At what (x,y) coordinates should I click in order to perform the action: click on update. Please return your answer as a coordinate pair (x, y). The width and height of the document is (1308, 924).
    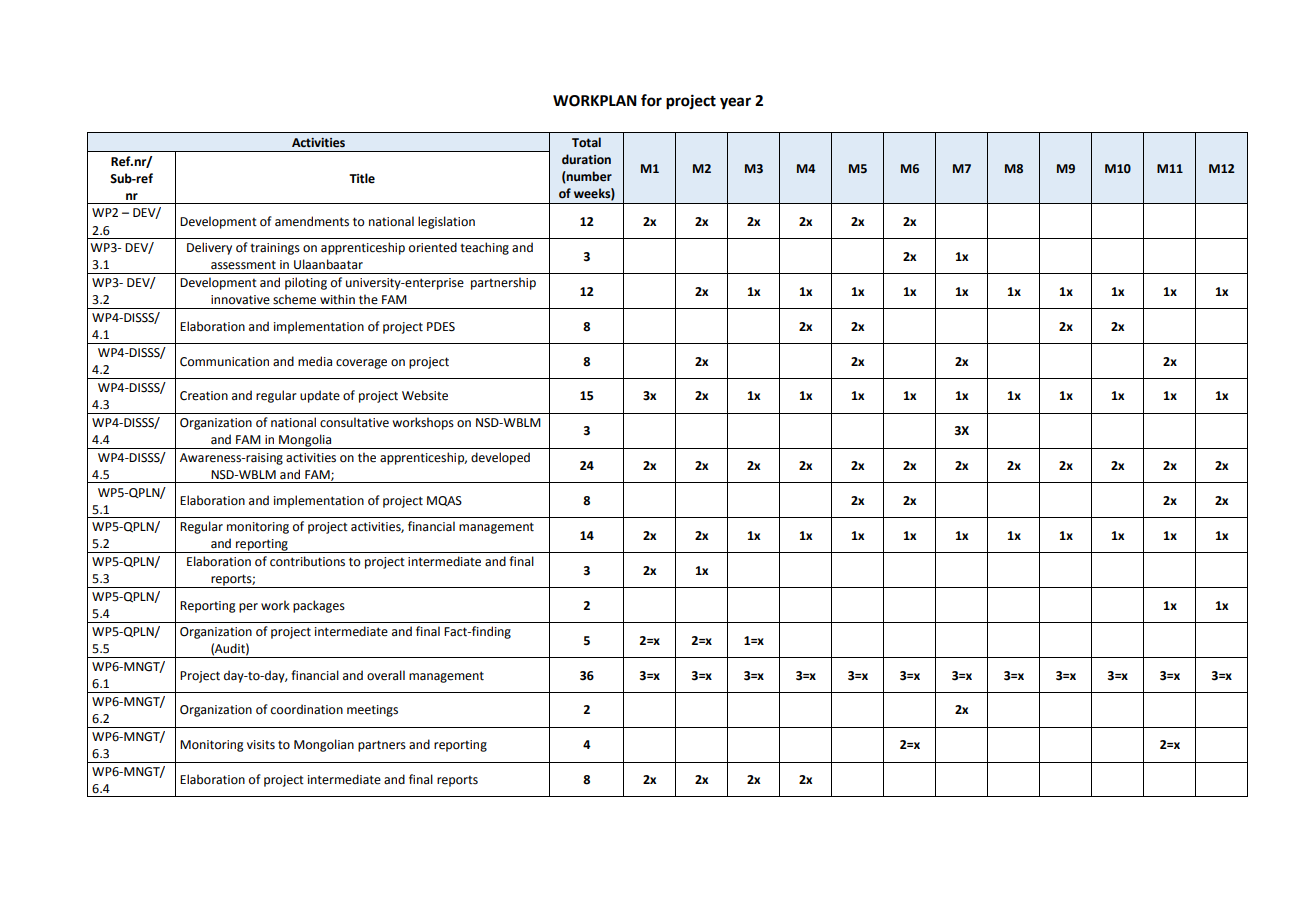
    Looking at the image, I should click on (320, 396).
